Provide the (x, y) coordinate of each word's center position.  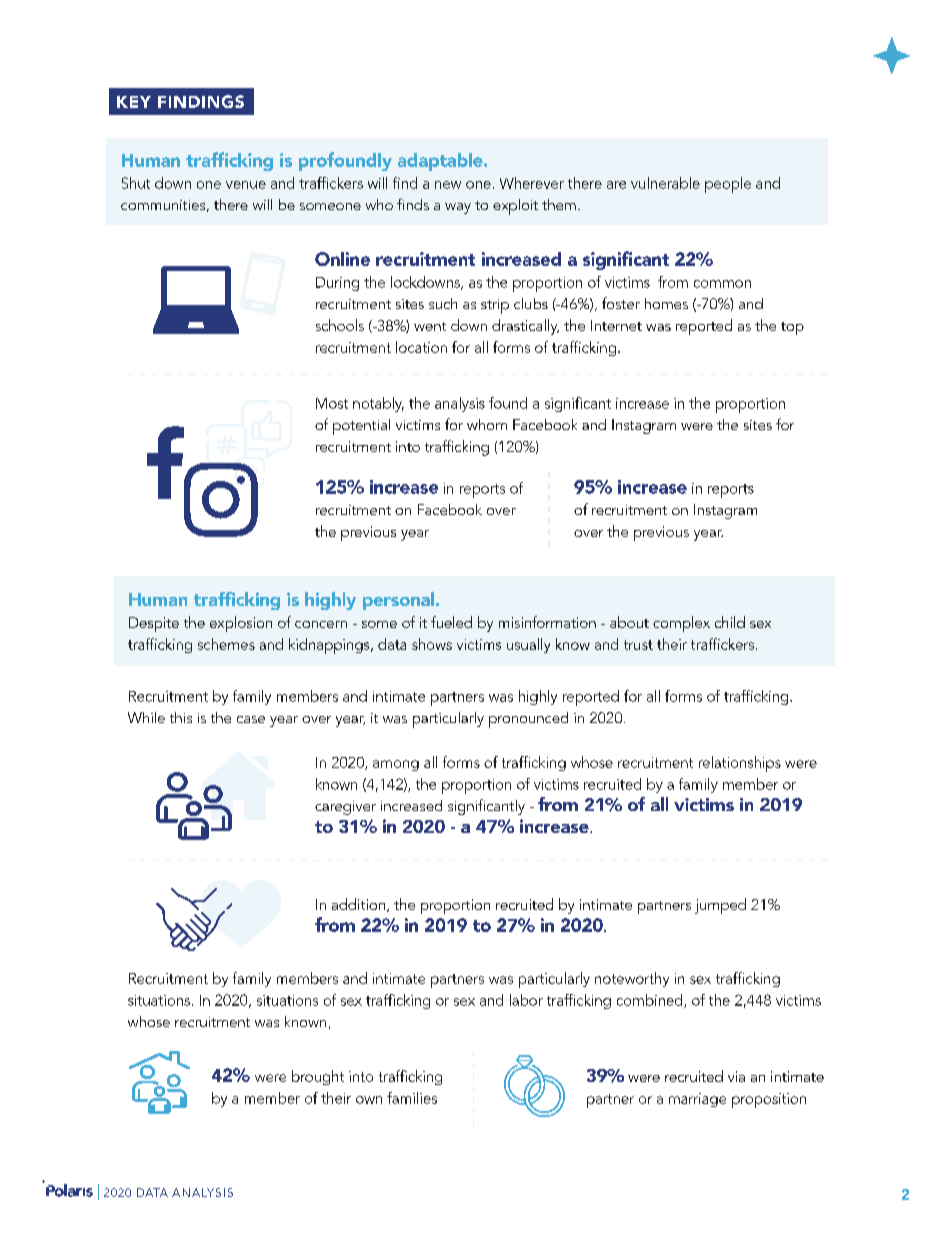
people (728, 185)
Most (332, 403)
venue (246, 185)
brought (318, 1077)
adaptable (441, 162)
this (181, 717)
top (792, 328)
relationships (740, 764)
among (396, 765)
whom (487, 424)
